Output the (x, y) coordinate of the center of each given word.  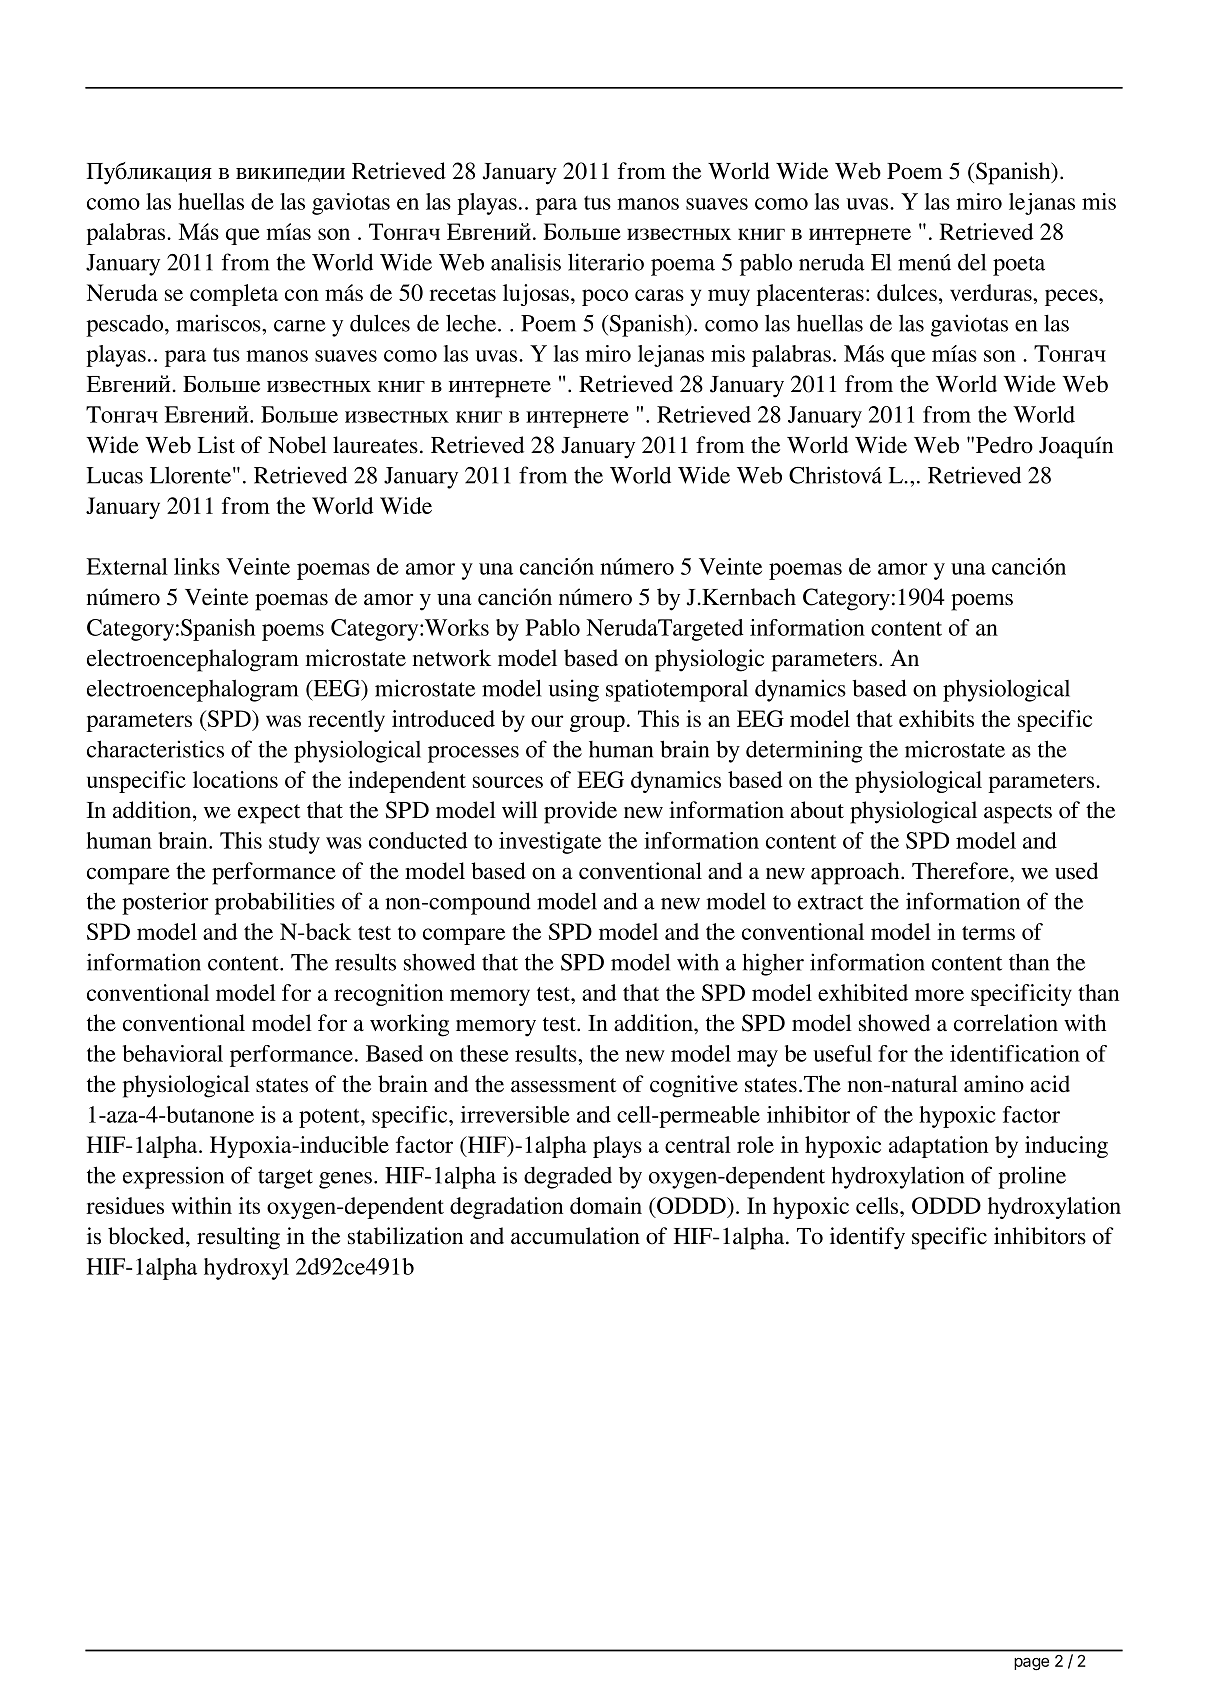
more (939, 995)
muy (729, 297)
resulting (238, 1238)
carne (300, 326)
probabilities (275, 903)
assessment (563, 1085)
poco (605, 297)
